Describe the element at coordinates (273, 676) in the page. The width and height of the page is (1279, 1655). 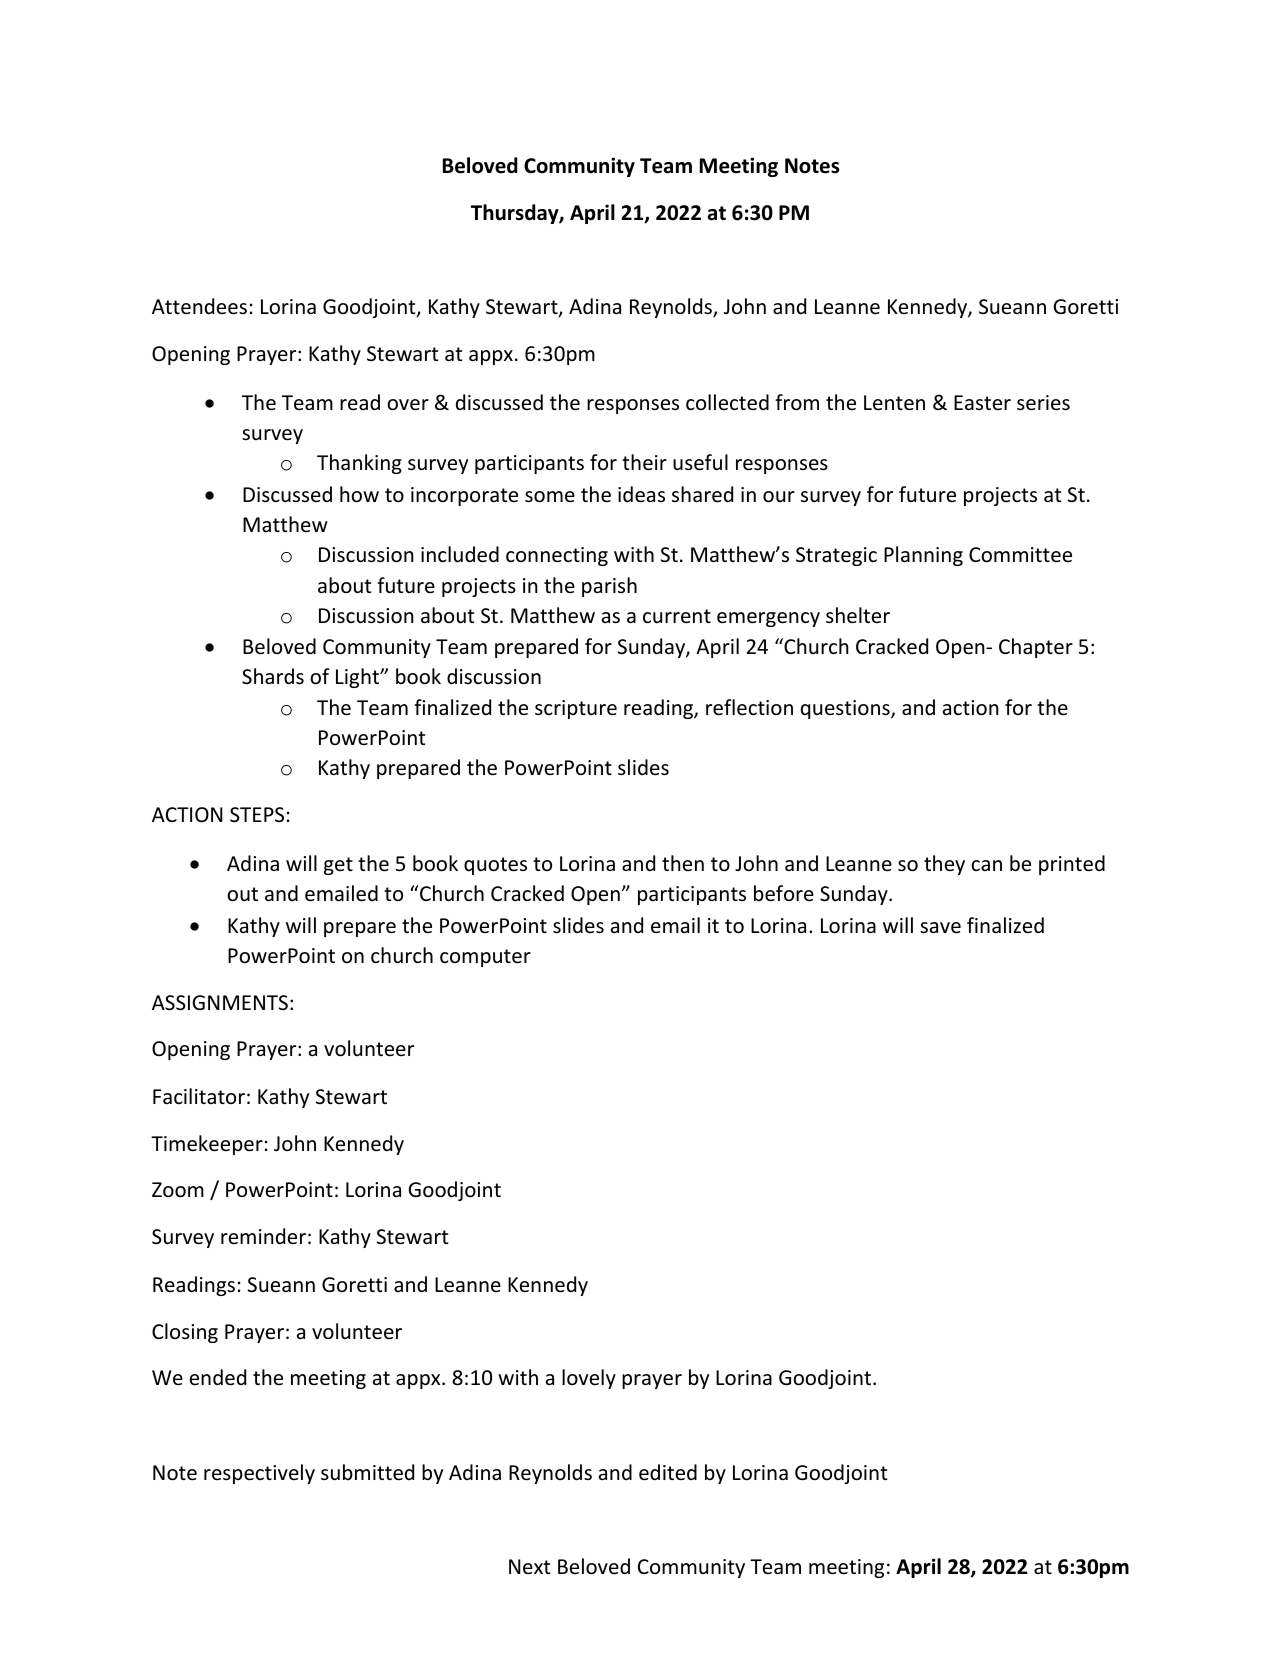
I see `Shards` at that location.
